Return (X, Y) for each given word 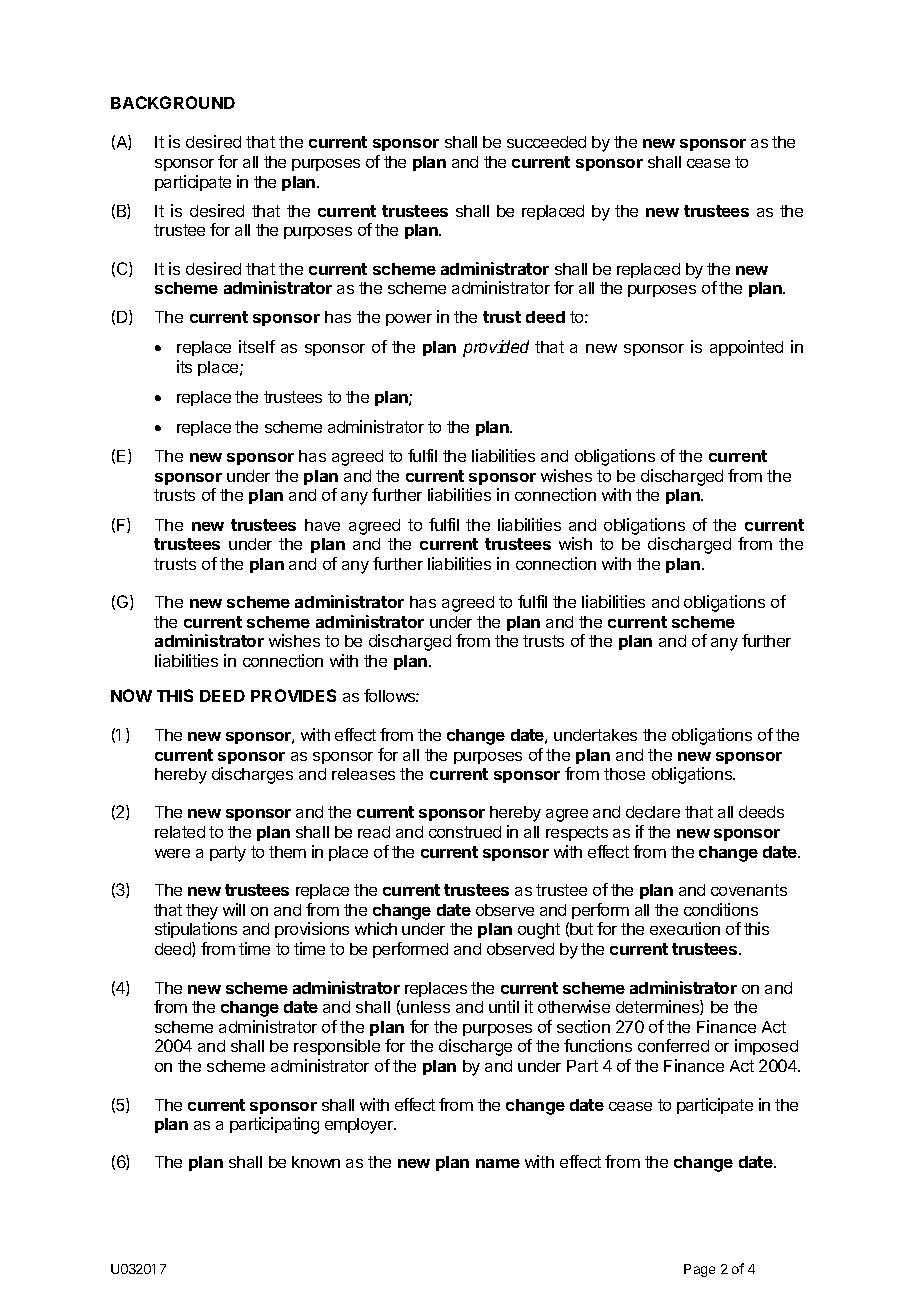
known (316, 1162)
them (287, 852)
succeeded (546, 142)
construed (465, 832)
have (322, 525)
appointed (746, 348)
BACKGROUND (173, 102)
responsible (337, 1047)
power (409, 320)
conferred (673, 1045)
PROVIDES (293, 695)
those (624, 774)
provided (496, 348)
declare (653, 812)
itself (257, 346)
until (504, 1006)
